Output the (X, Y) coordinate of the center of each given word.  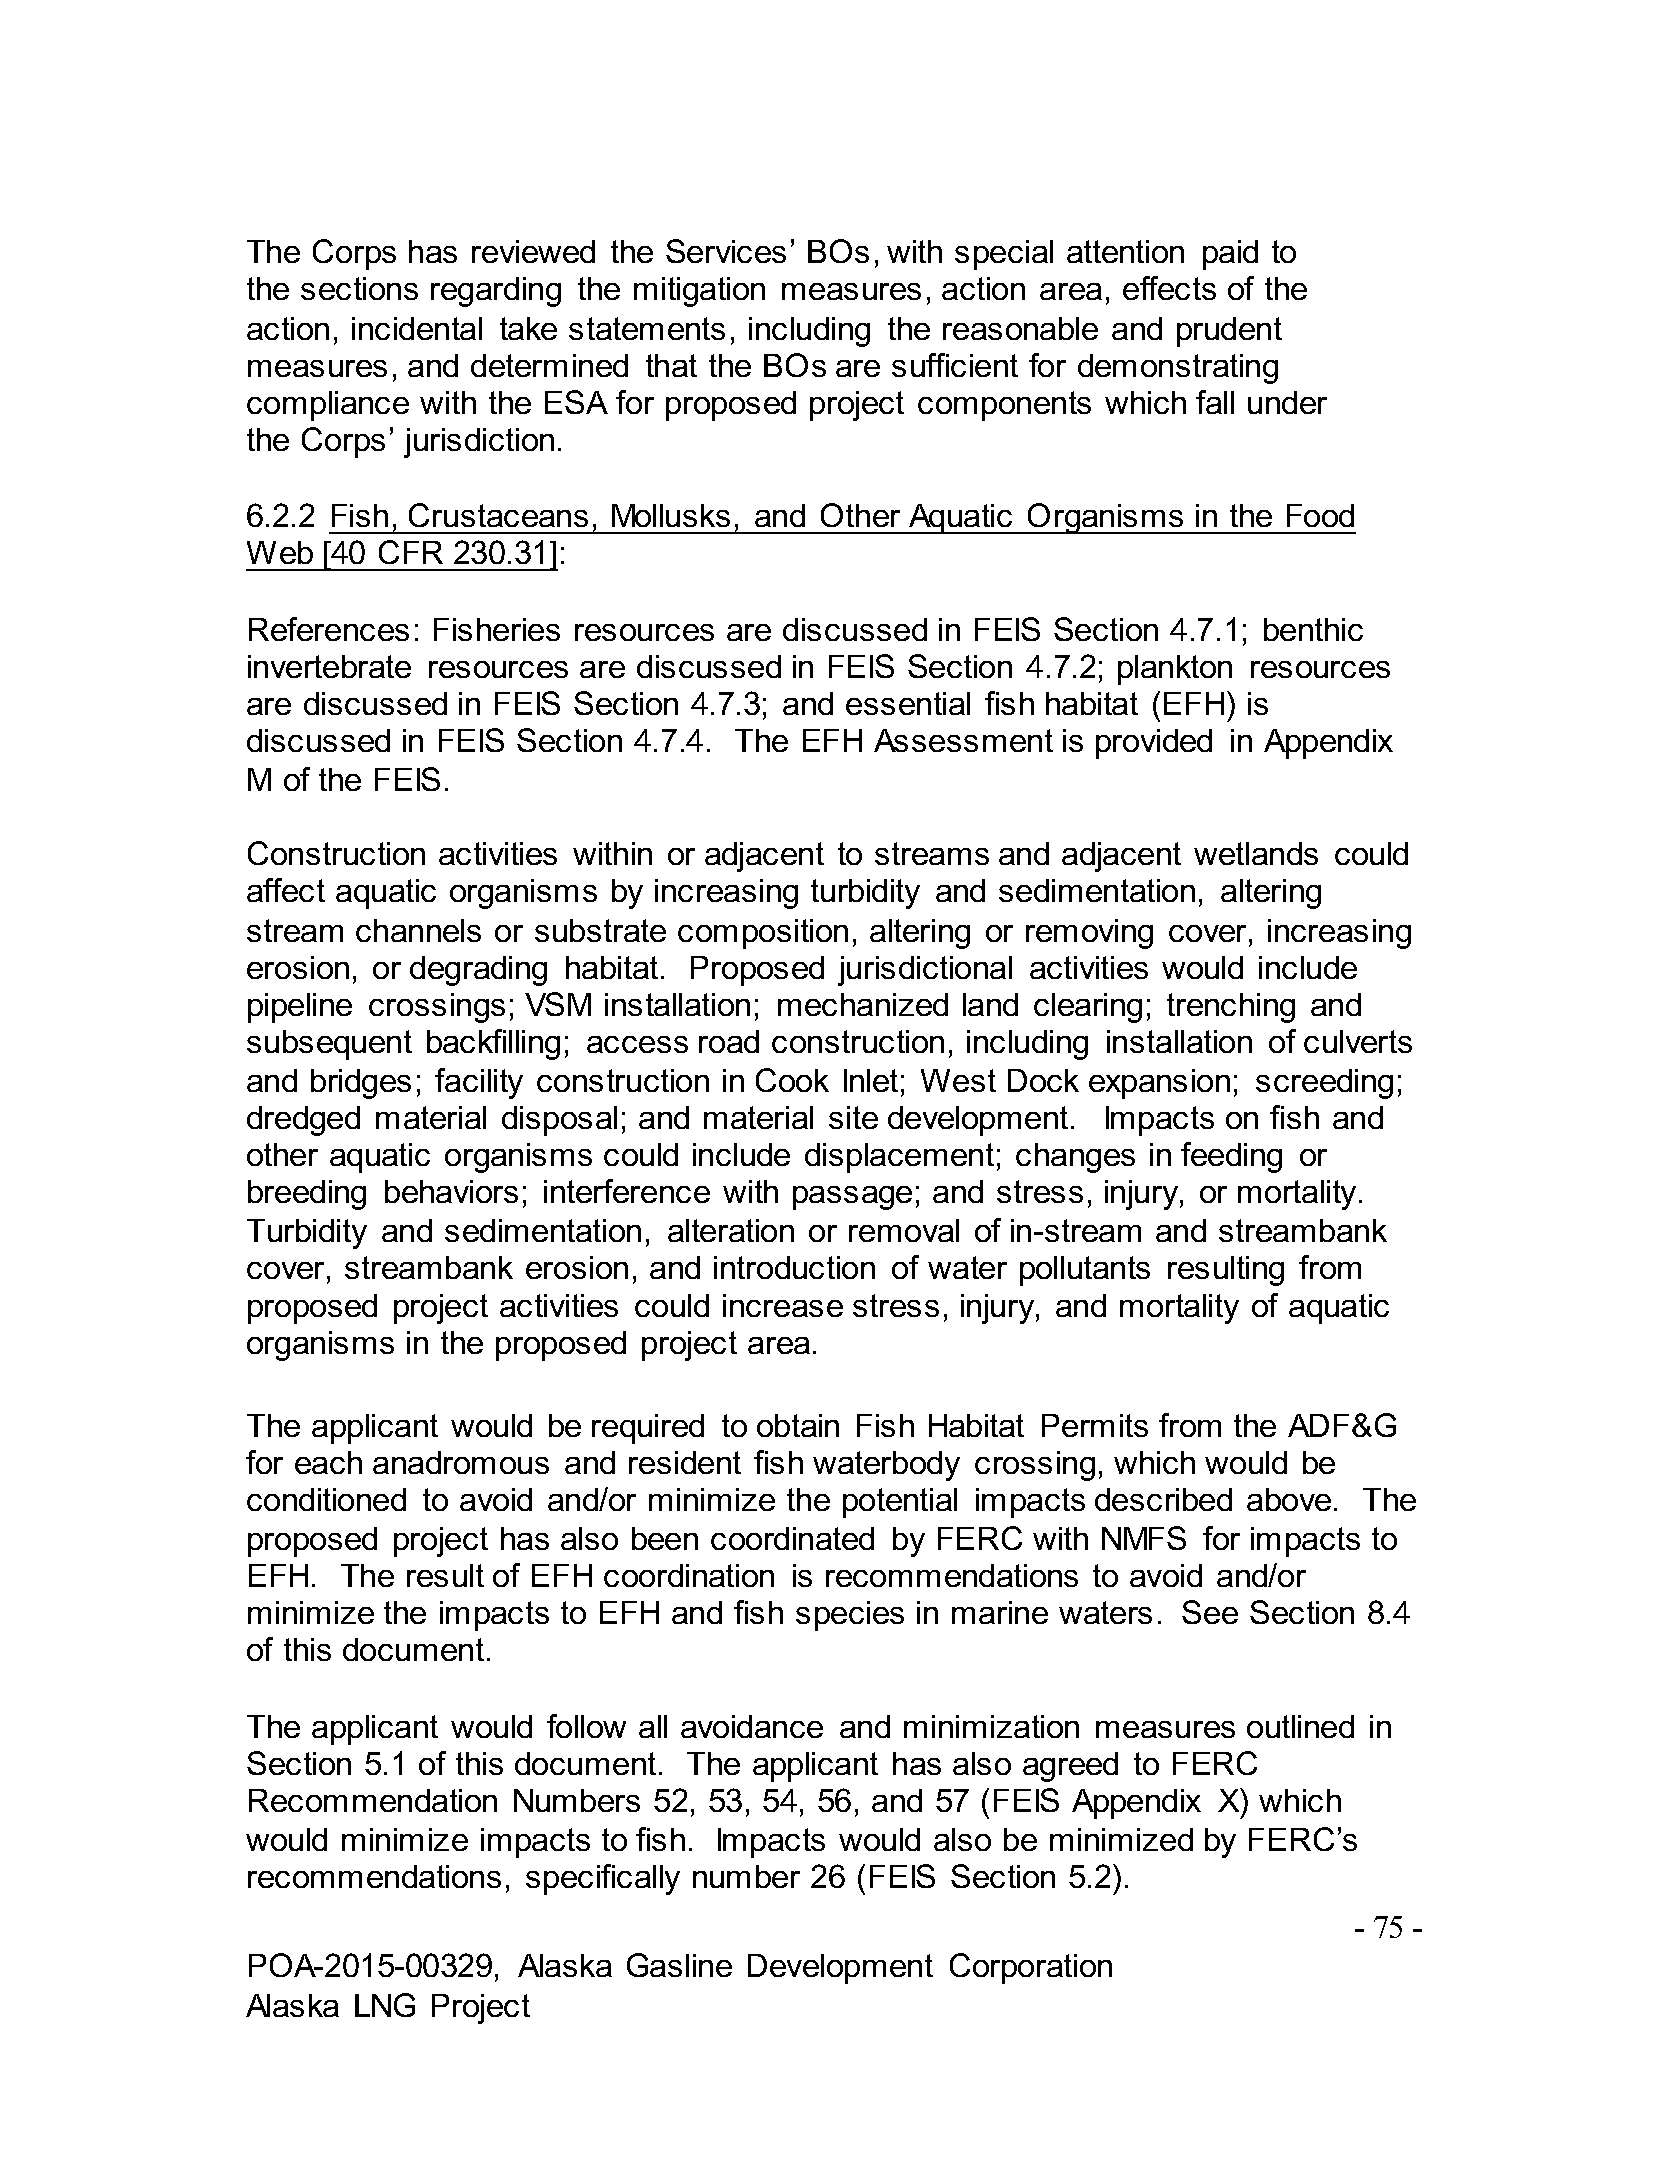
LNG (385, 2005)
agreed (1070, 1767)
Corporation (1031, 1968)
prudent (1229, 332)
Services (726, 251)
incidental (417, 328)
